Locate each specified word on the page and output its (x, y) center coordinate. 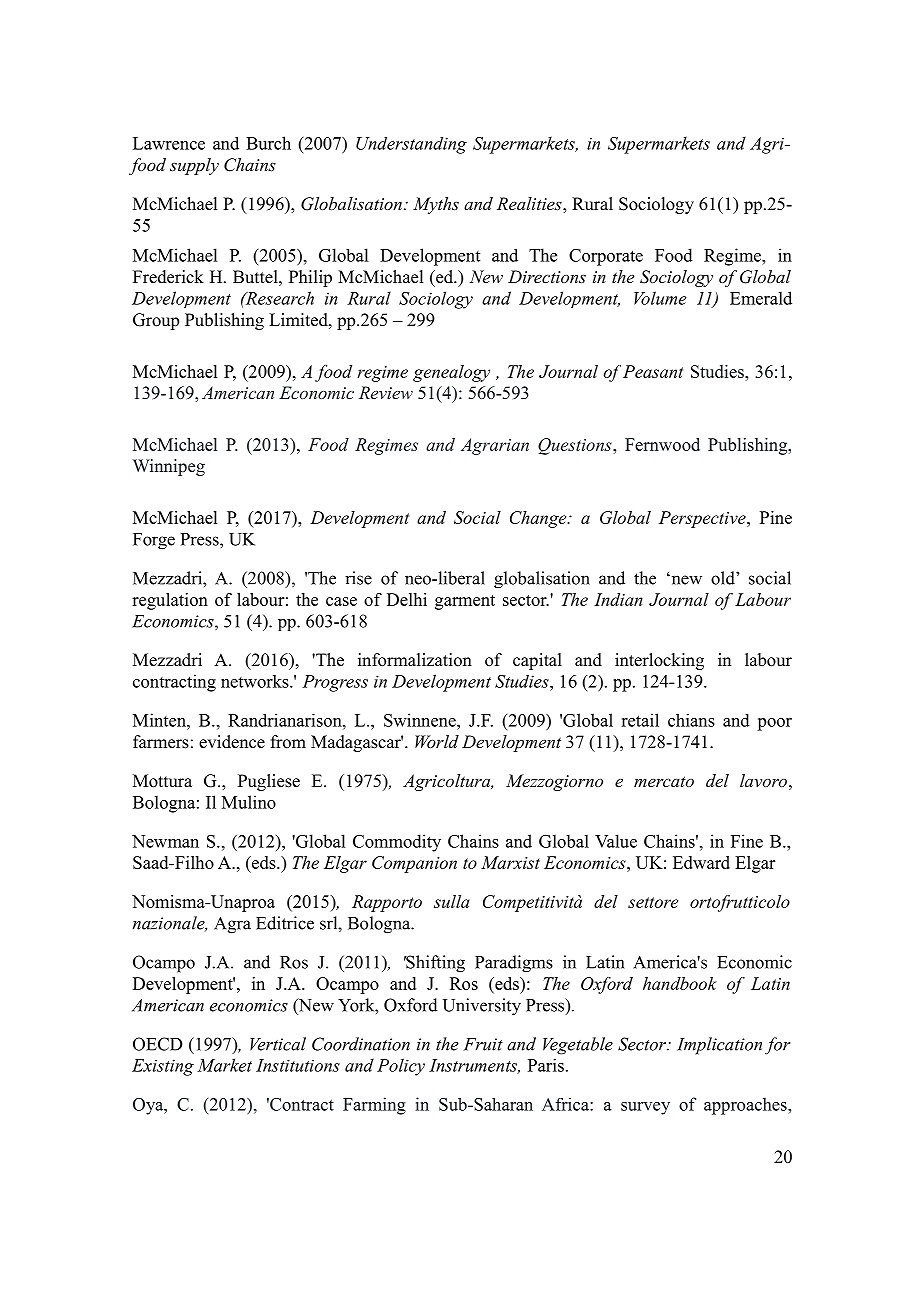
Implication (719, 1046)
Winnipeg (169, 467)
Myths (436, 205)
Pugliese (269, 782)
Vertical (278, 1044)
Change (539, 519)
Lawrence (169, 143)
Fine (747, 841)
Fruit (483, 1044)
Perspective (703, 519)
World (437, 741)
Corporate (606, 257)
